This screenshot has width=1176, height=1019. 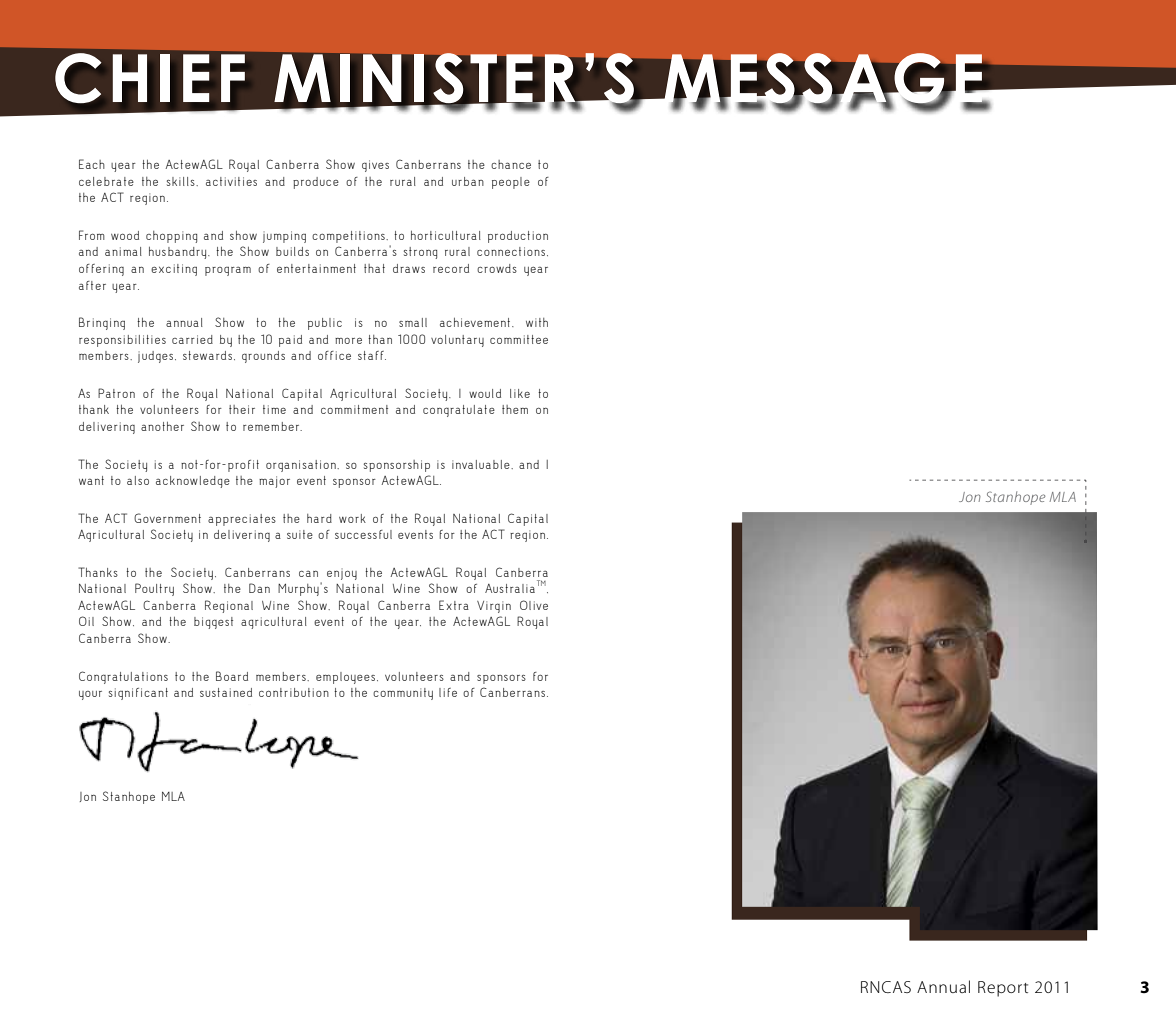 What do you see at coordinates (150, 78) in the screenshot?
I see `CHIEF` at bounding box center [150, 78].
